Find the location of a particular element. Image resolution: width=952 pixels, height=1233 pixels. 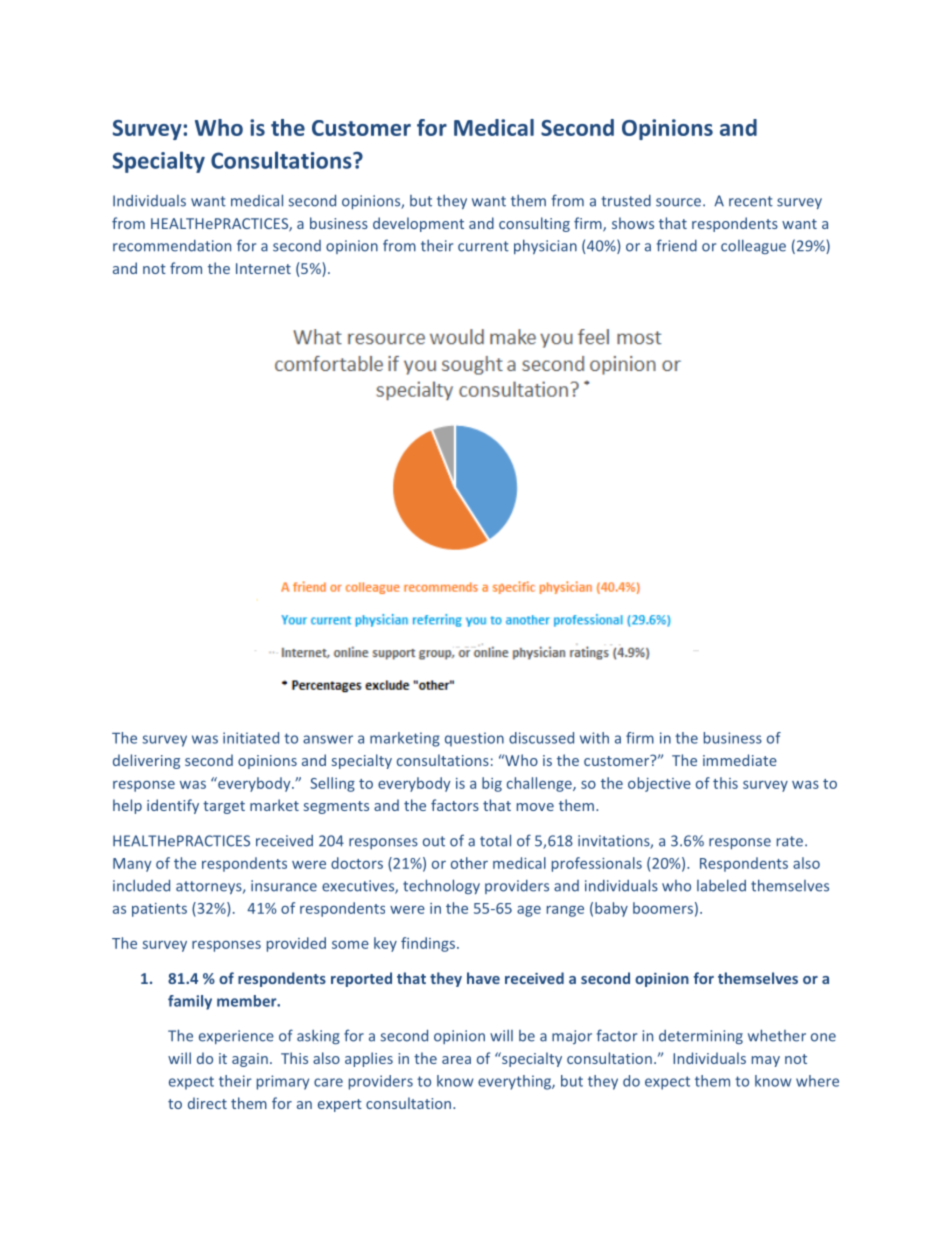

colleague is located at coordinates (753, 246).
